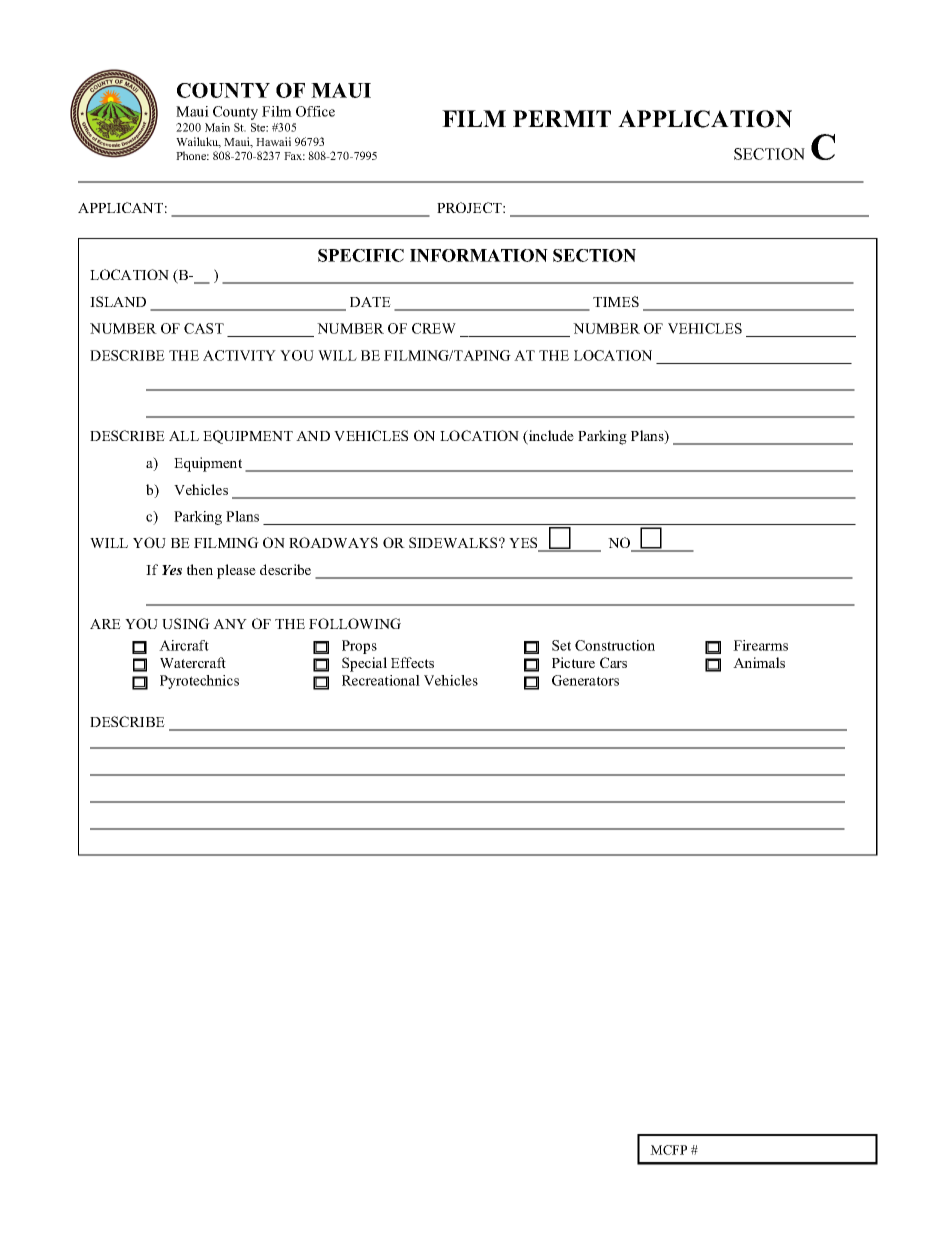 This screenshot has height=1233, width=952. Describe the element at coordinates (434, 328) in the screenshot. I see `CREW` at that location.
